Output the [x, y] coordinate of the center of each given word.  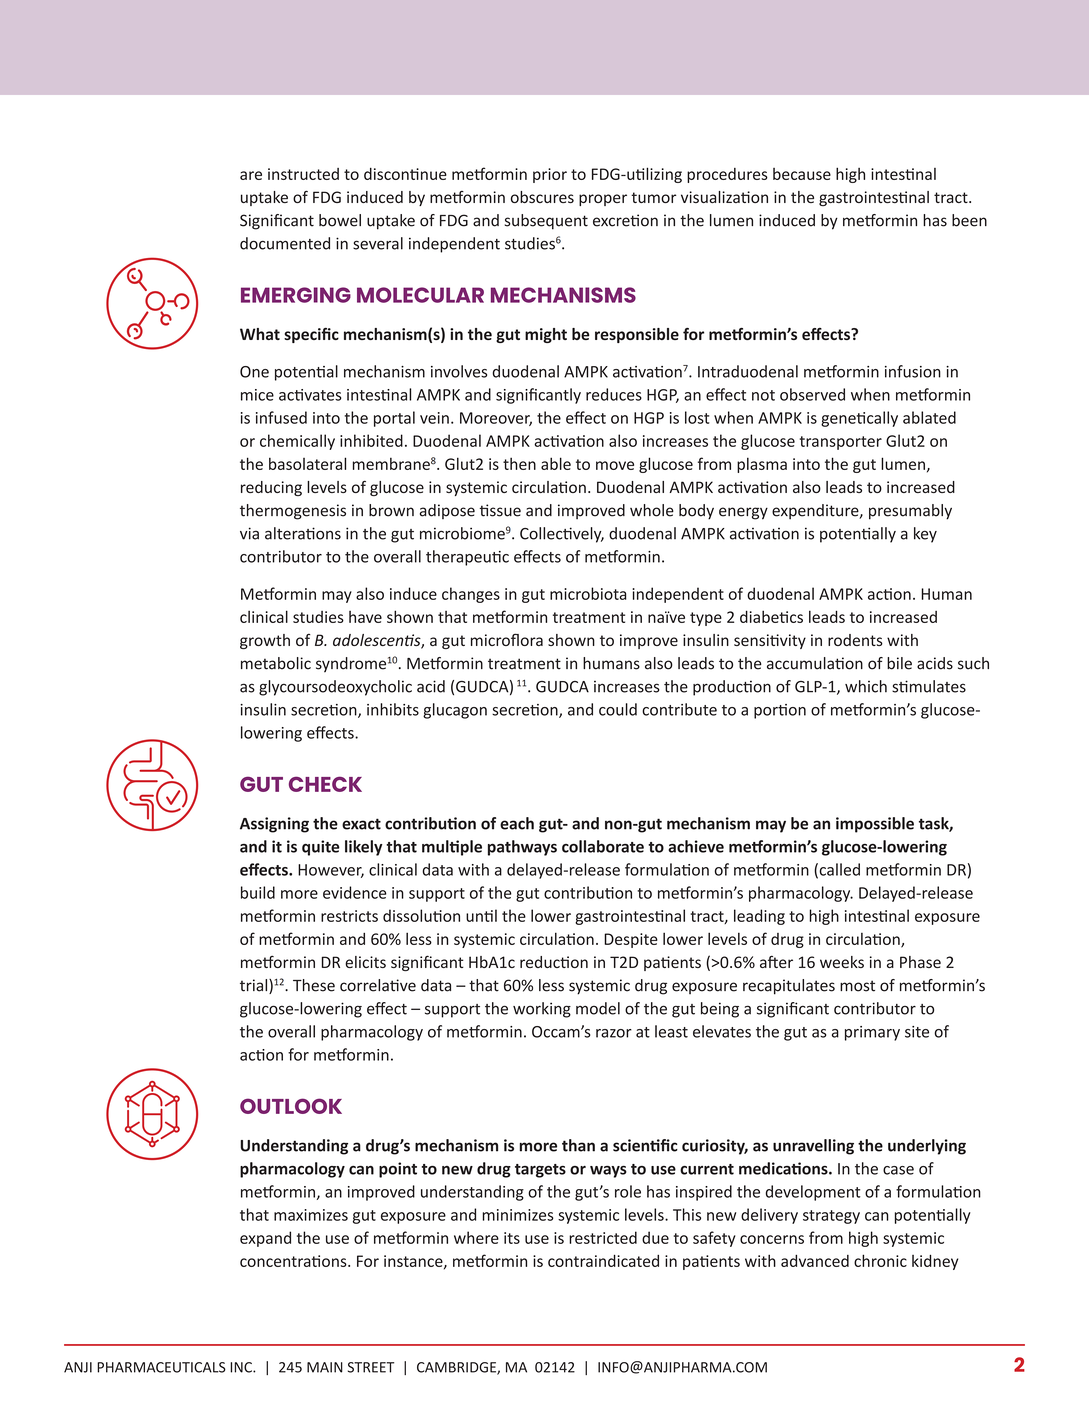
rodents [855, 640]
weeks [842, 962]
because [802, 174]
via [249, 533]
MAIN [325, 1367]
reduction [554, 962]
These [314, 985]
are [251, 175]
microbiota [588, 593]
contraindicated [603, 1260]
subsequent [546, 222]
